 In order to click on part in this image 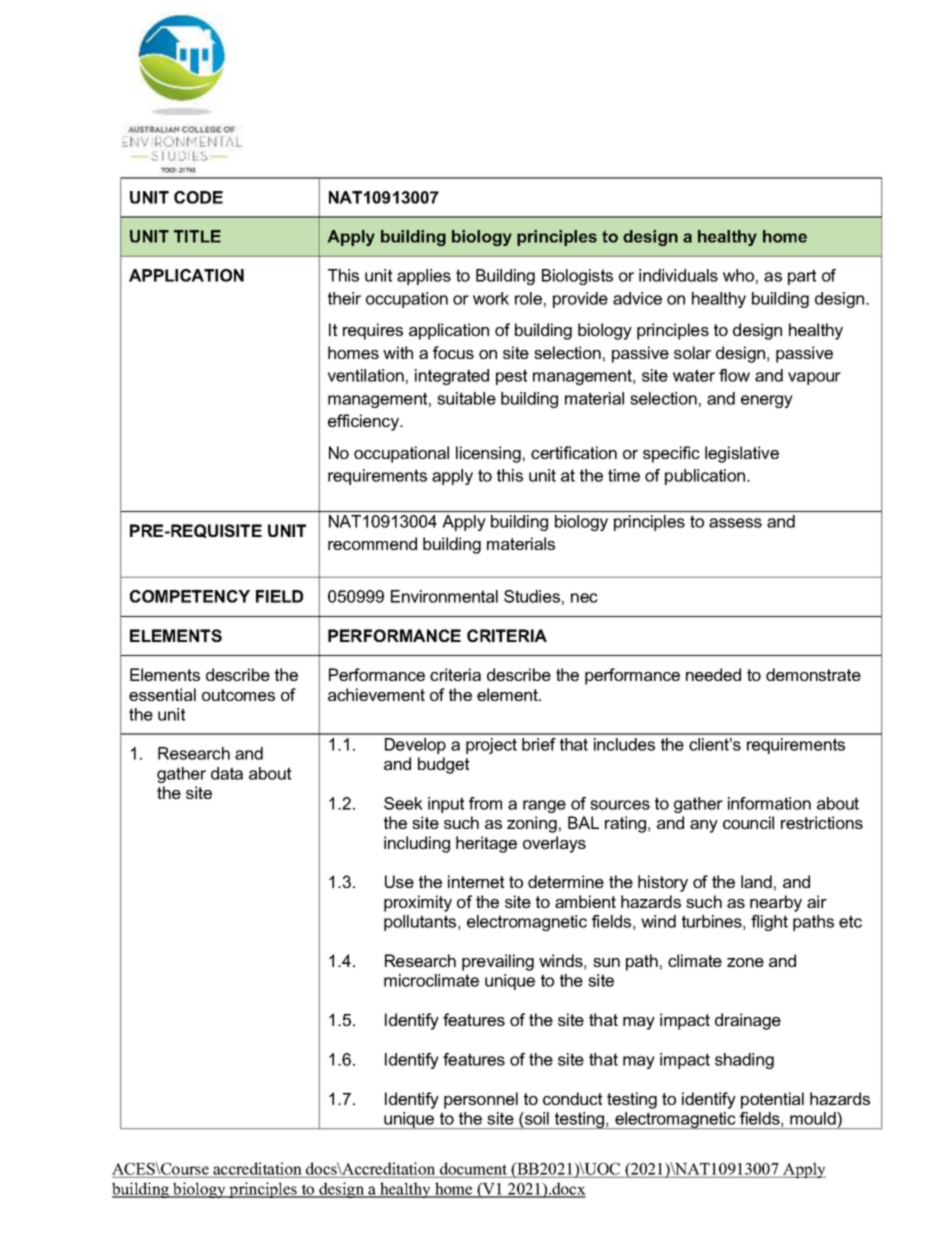, I will do `click(802, 277)`.
